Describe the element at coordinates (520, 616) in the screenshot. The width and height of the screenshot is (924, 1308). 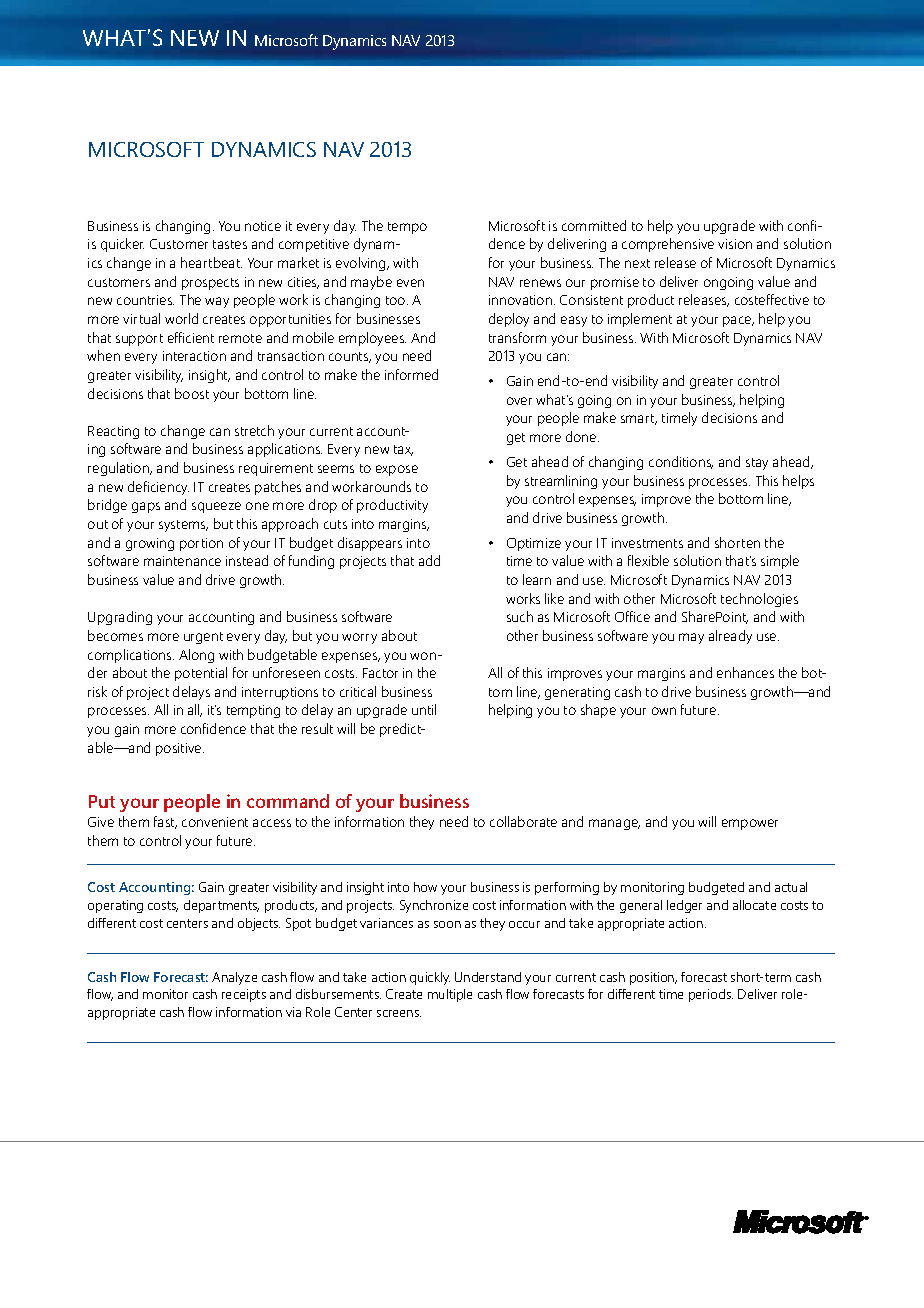
I see `such` at that location.
